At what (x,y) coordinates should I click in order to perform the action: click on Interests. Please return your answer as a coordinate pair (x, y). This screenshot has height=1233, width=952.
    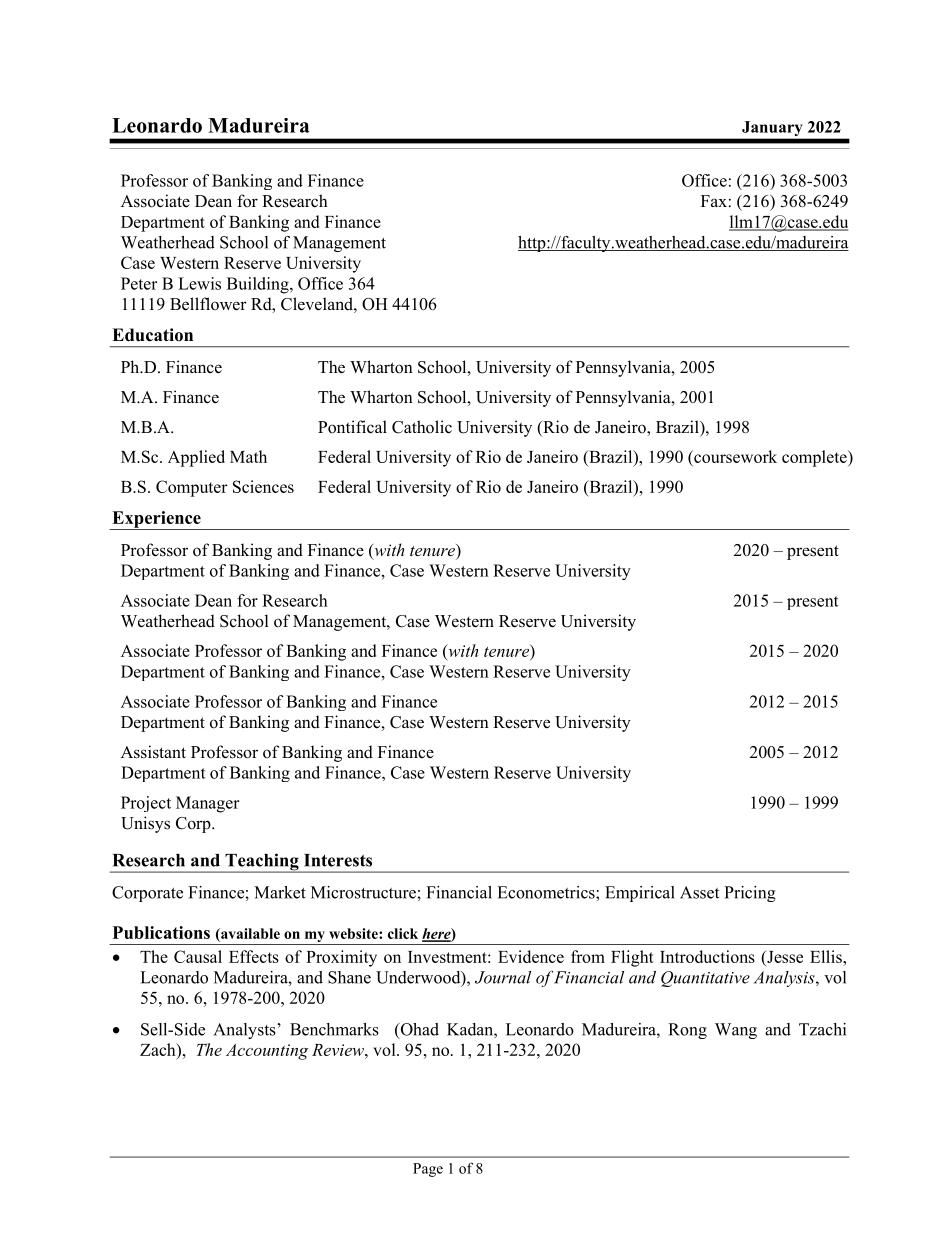
    Looking at the image, I should click on (338, 860).
